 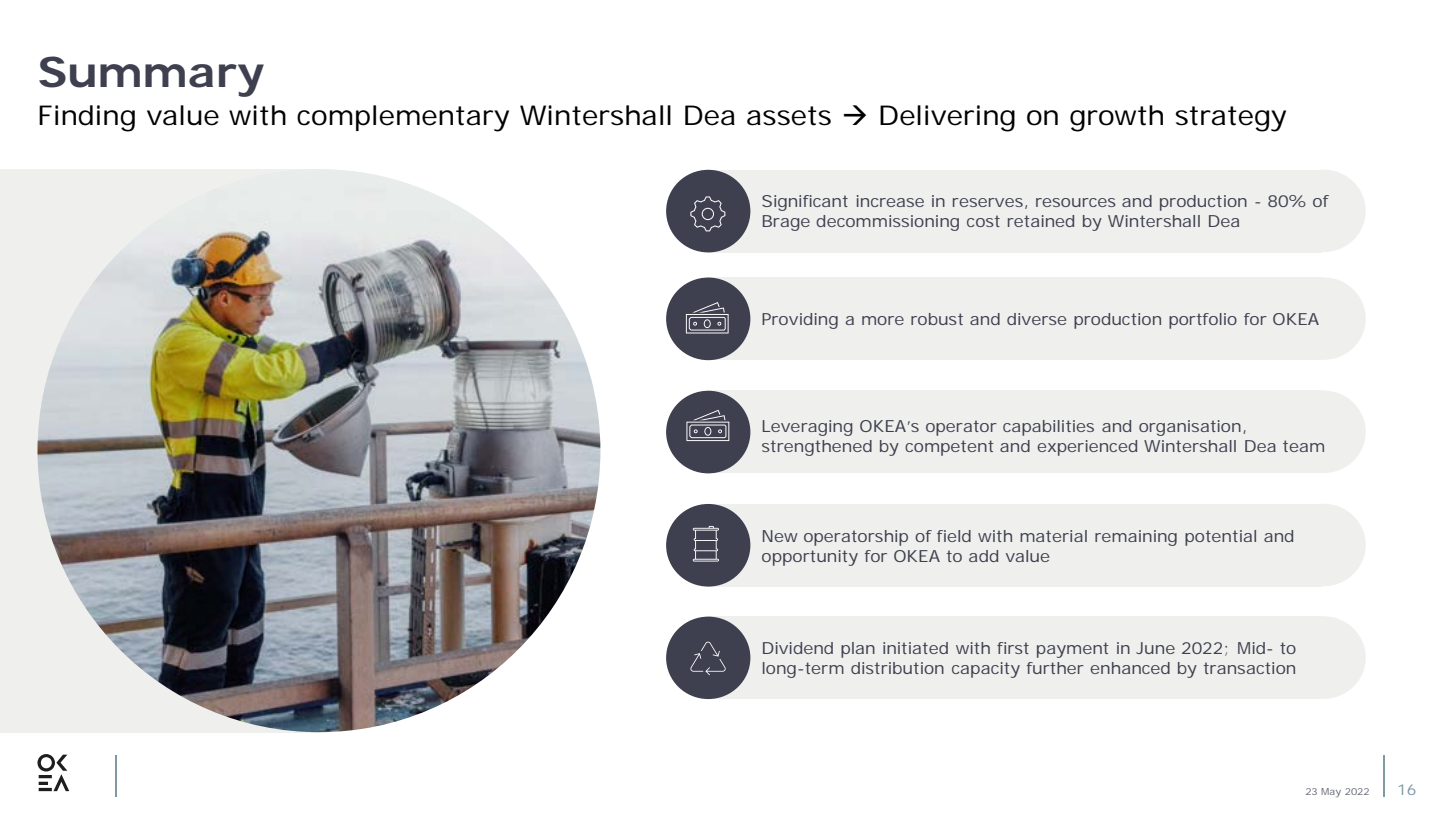 I want to click on assets, so click(x=789, y=116).
